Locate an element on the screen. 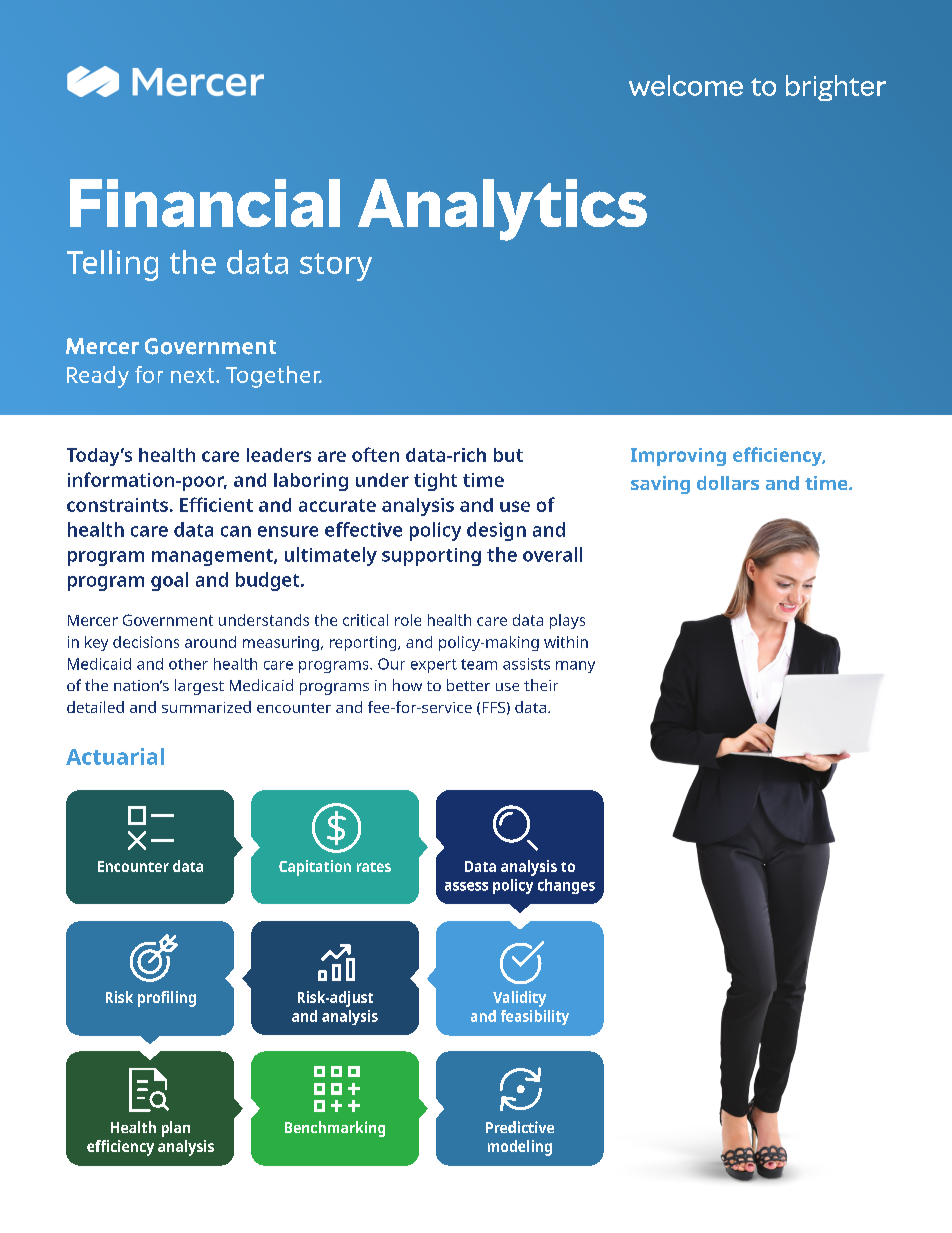  Analytics is located at coordinates (502, 210).
